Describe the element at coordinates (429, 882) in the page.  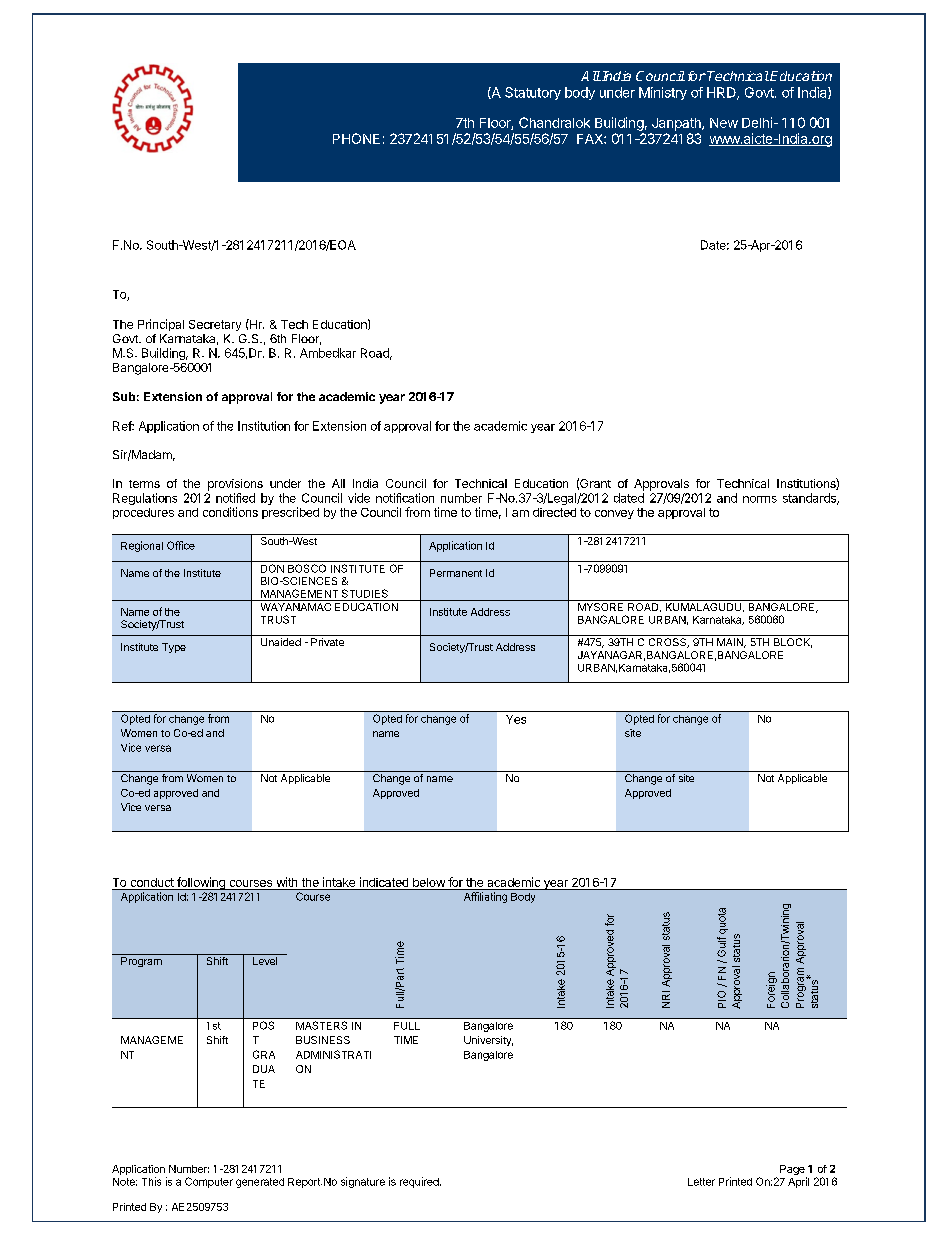
I see `below` at that location.
